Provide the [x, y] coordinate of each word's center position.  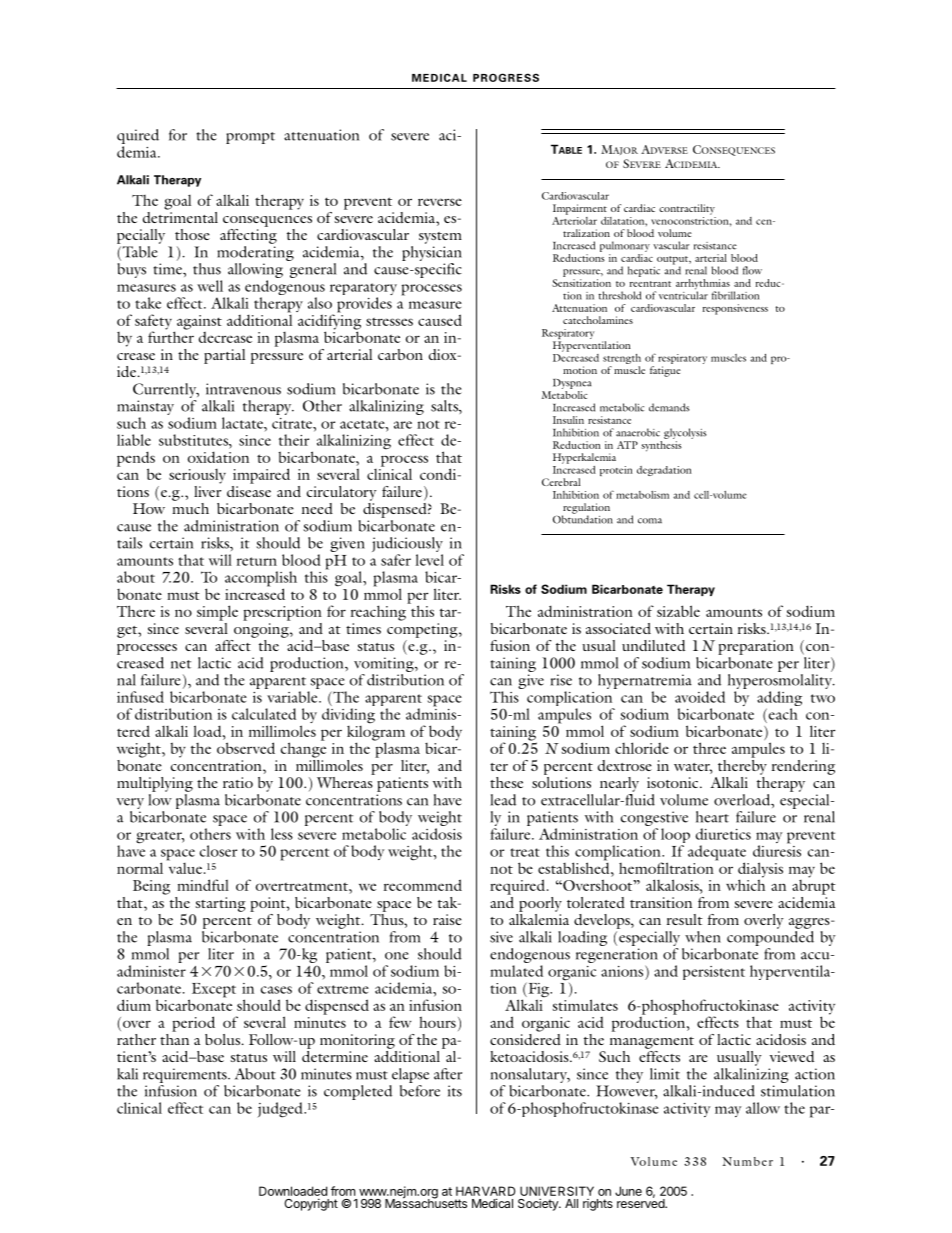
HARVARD [485, 1191]
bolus [222, 1039]
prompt [250, 138]
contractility [687, 209]
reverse [440, 202]
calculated [264, 714]
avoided [700, 697]
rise [561, 680]
